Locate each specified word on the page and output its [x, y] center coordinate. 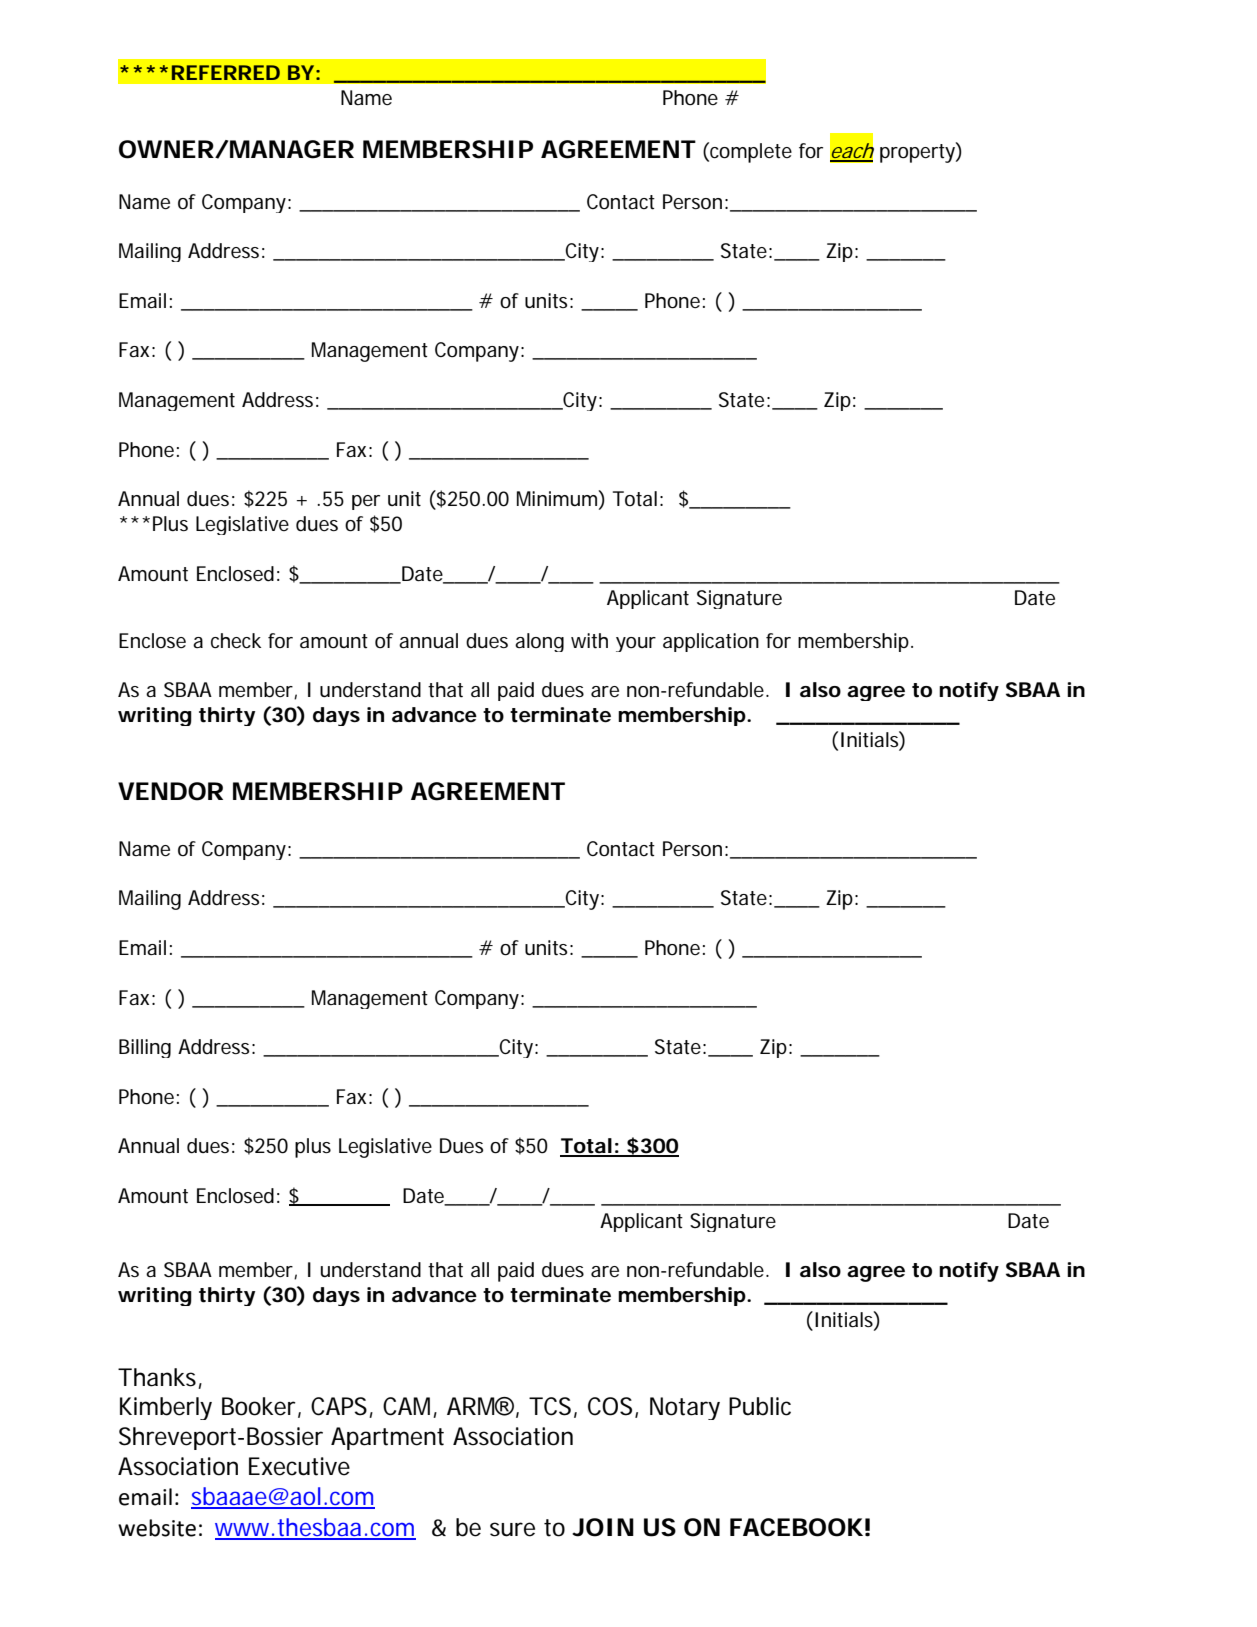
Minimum [558, 499]
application [711, 642]
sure [512, 1529]
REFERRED [226, 72]
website [157, 1528]
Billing [145, 1048]
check [236, 641]
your [636, 644]
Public [760, 1406]
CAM [410, 1407]
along [539, 642]
